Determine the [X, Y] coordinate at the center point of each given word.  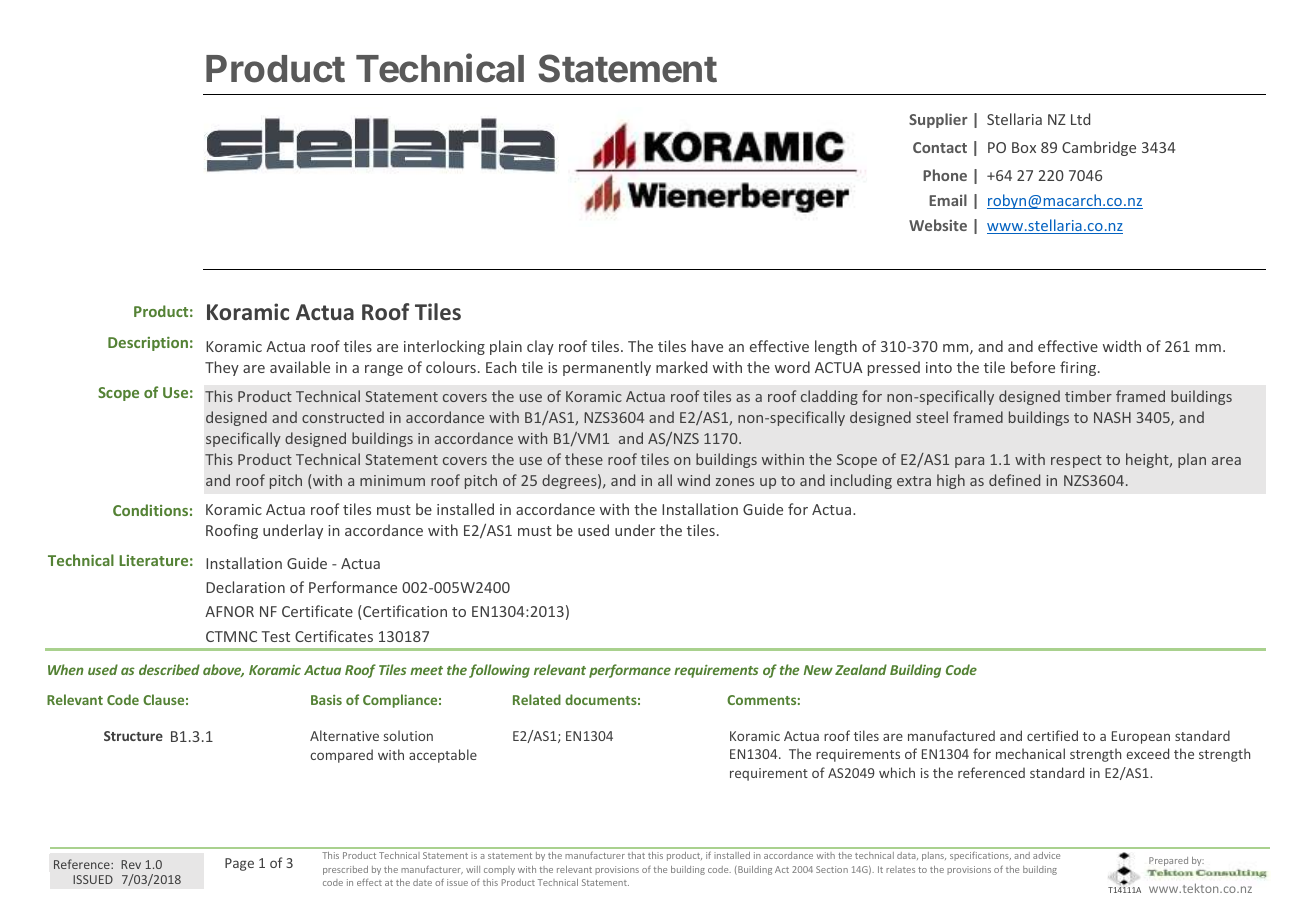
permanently [607, 368]
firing [1079, 368]
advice [1046, 855]
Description [148, 344]
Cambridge [1099, 148]
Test [275, 636]
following [499, 671]
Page [239, 864]
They [222, 368]
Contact [940, 147]
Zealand [861, 669]
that [636, 855]
